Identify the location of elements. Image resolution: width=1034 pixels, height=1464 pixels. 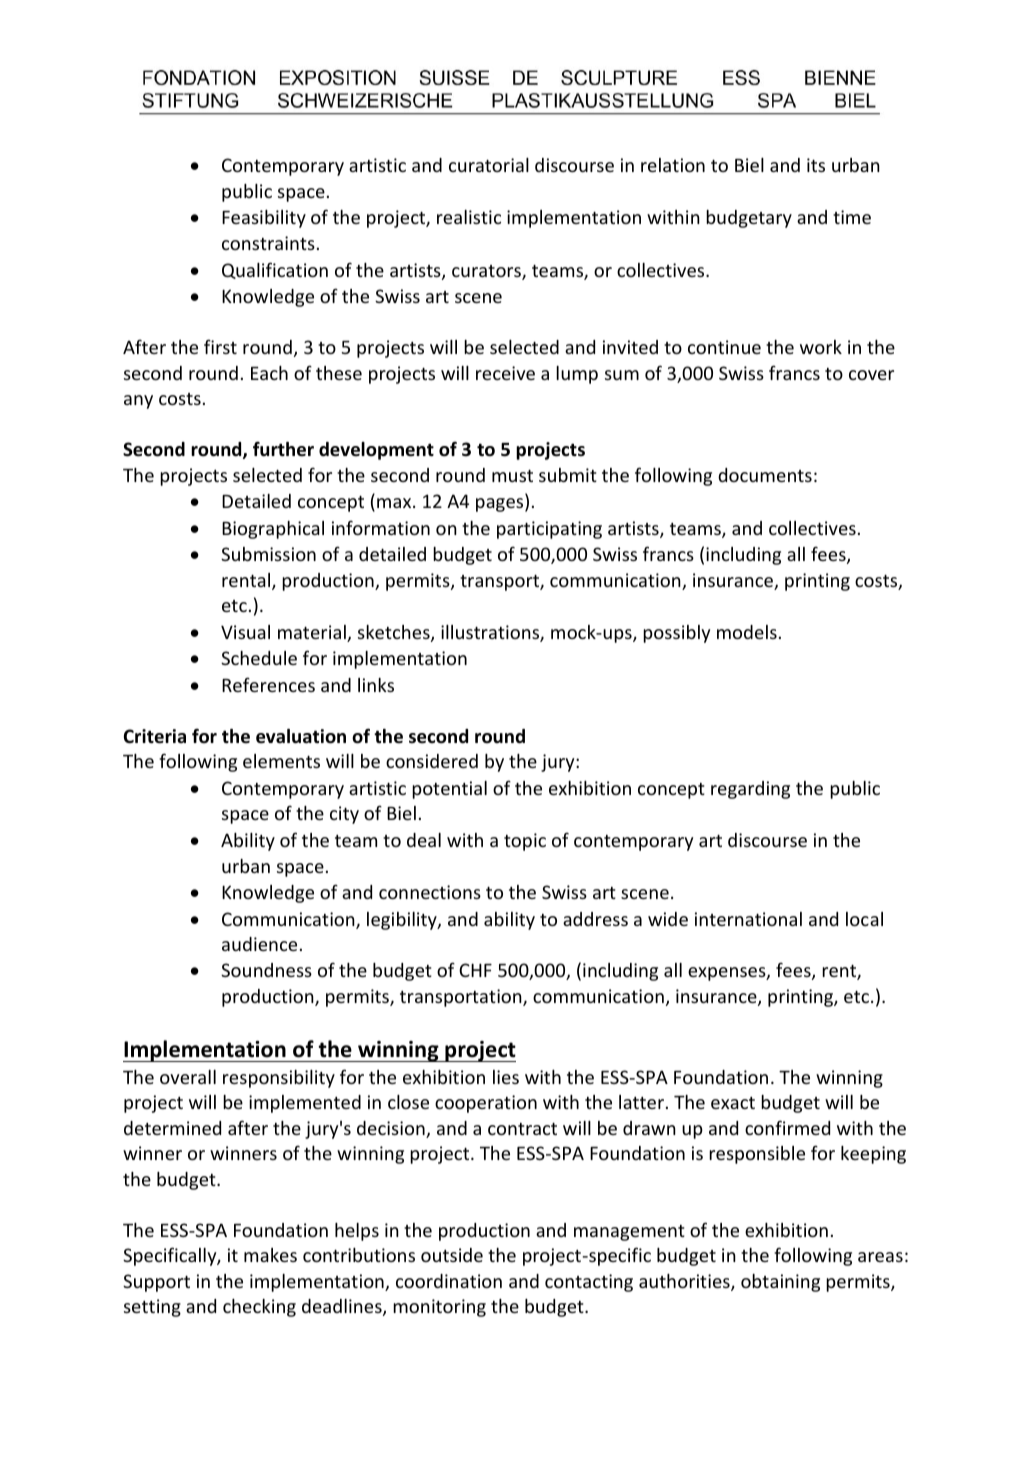
(281, 761).
